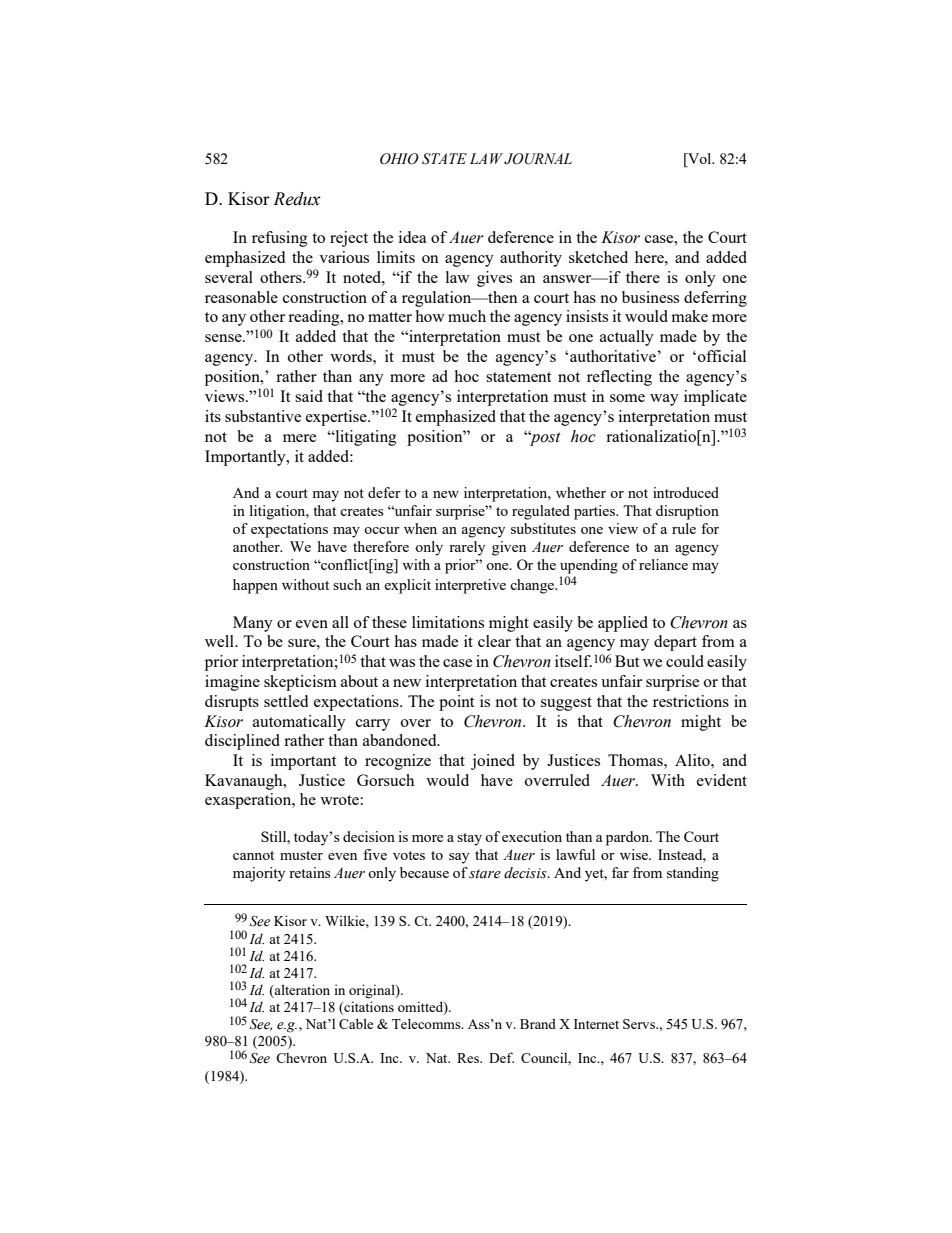 Image resolution: width=952 pixels, height=1233 pixels. What do you see at coordinates (700, 158) in the screenshot?
I see `Vol` at bounding box center [700, 158].
